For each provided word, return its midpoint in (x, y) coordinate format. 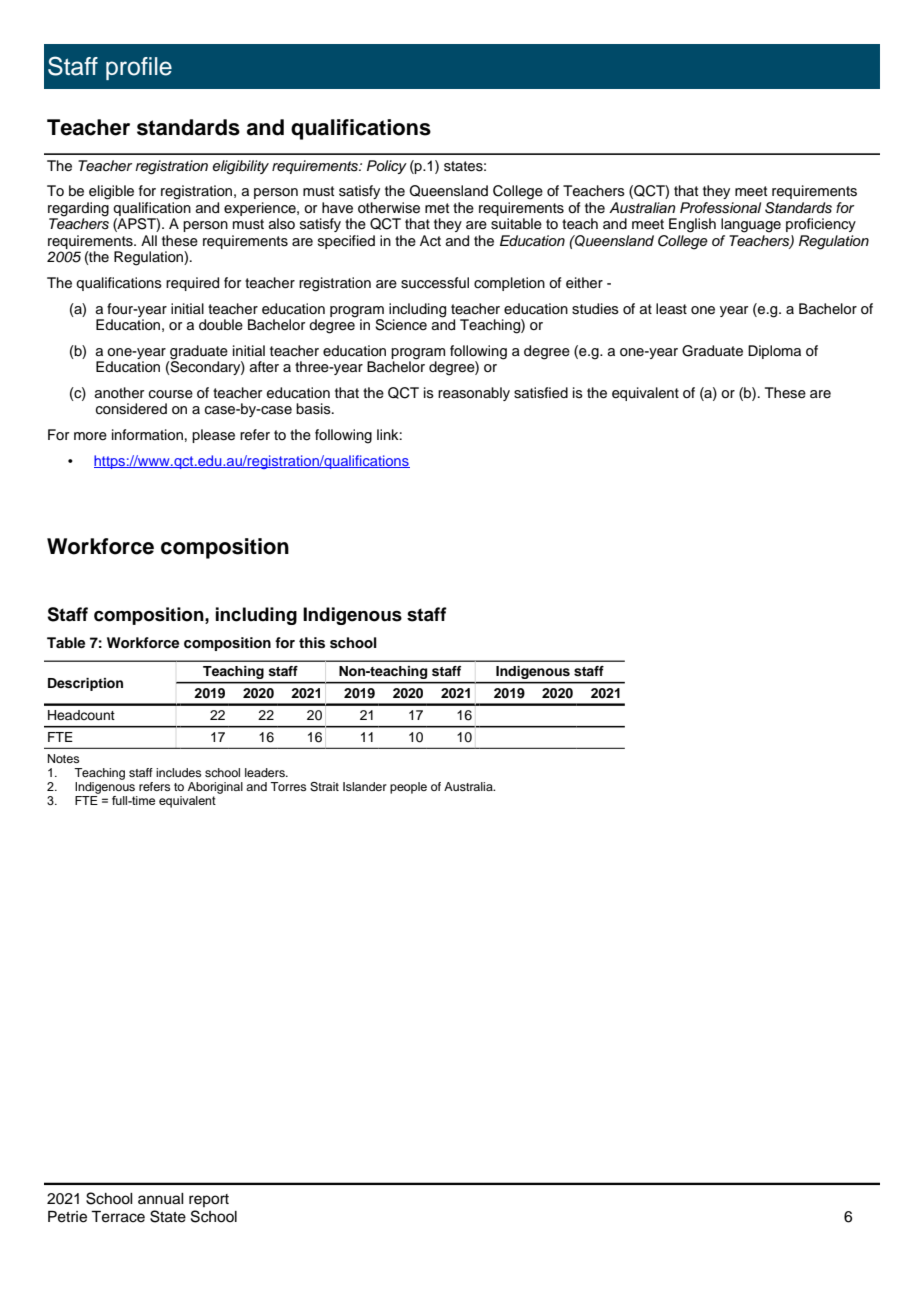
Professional (720, 208)
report (209, 1200)
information (147, 435)
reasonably (474, 394)
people (408, 788)
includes (178, 772)
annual (161, 1199)
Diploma (774, 352)
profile (139, 68)
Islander (365, 786)
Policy (387, 167)
